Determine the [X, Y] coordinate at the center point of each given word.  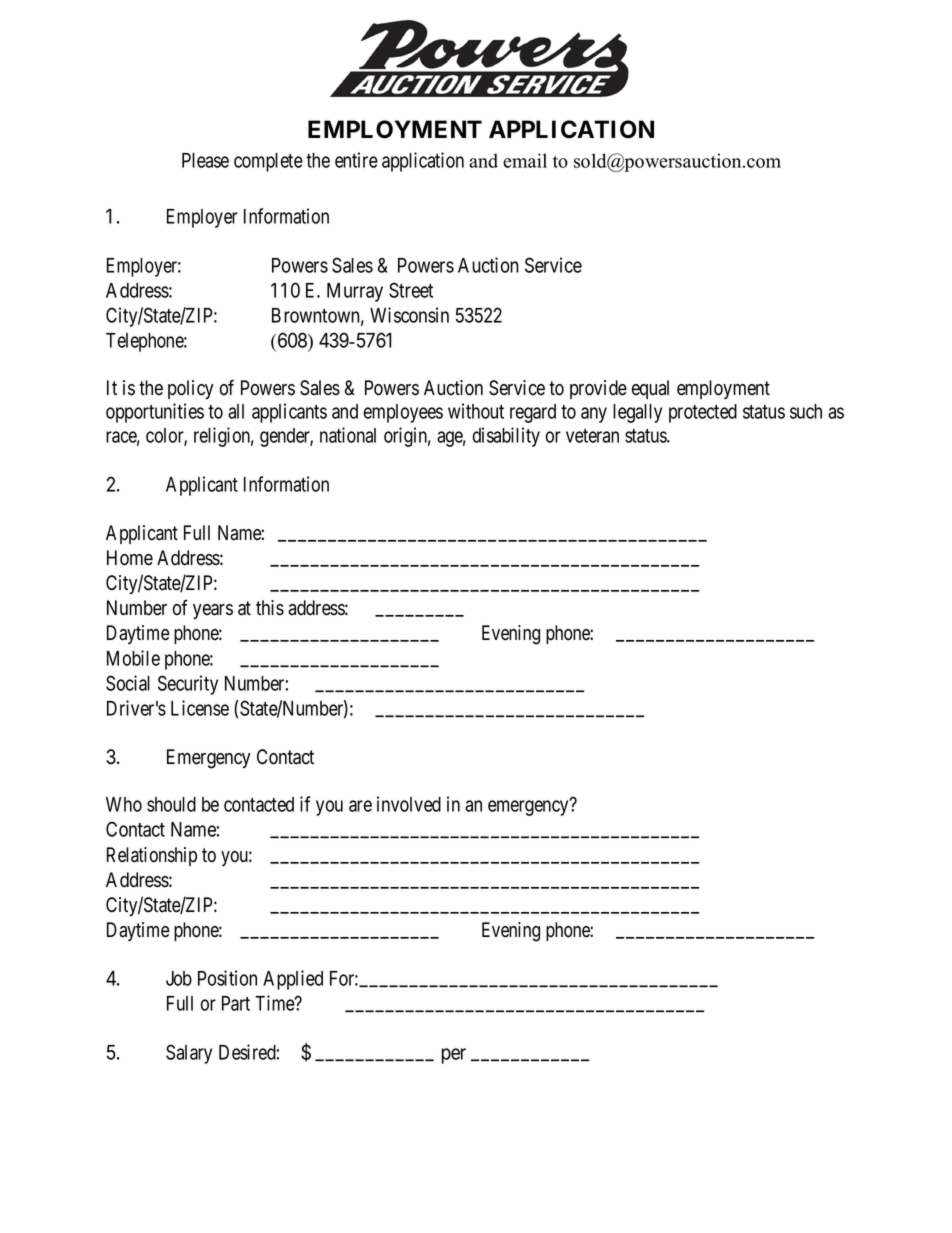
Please [205, 160]
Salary [189, 1054]
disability [506, 437]
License [200, 708]
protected [703, 413]
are [360, 806]
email [525, 160]
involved [409, 804]
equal [650, 389]
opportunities [155, 413]
